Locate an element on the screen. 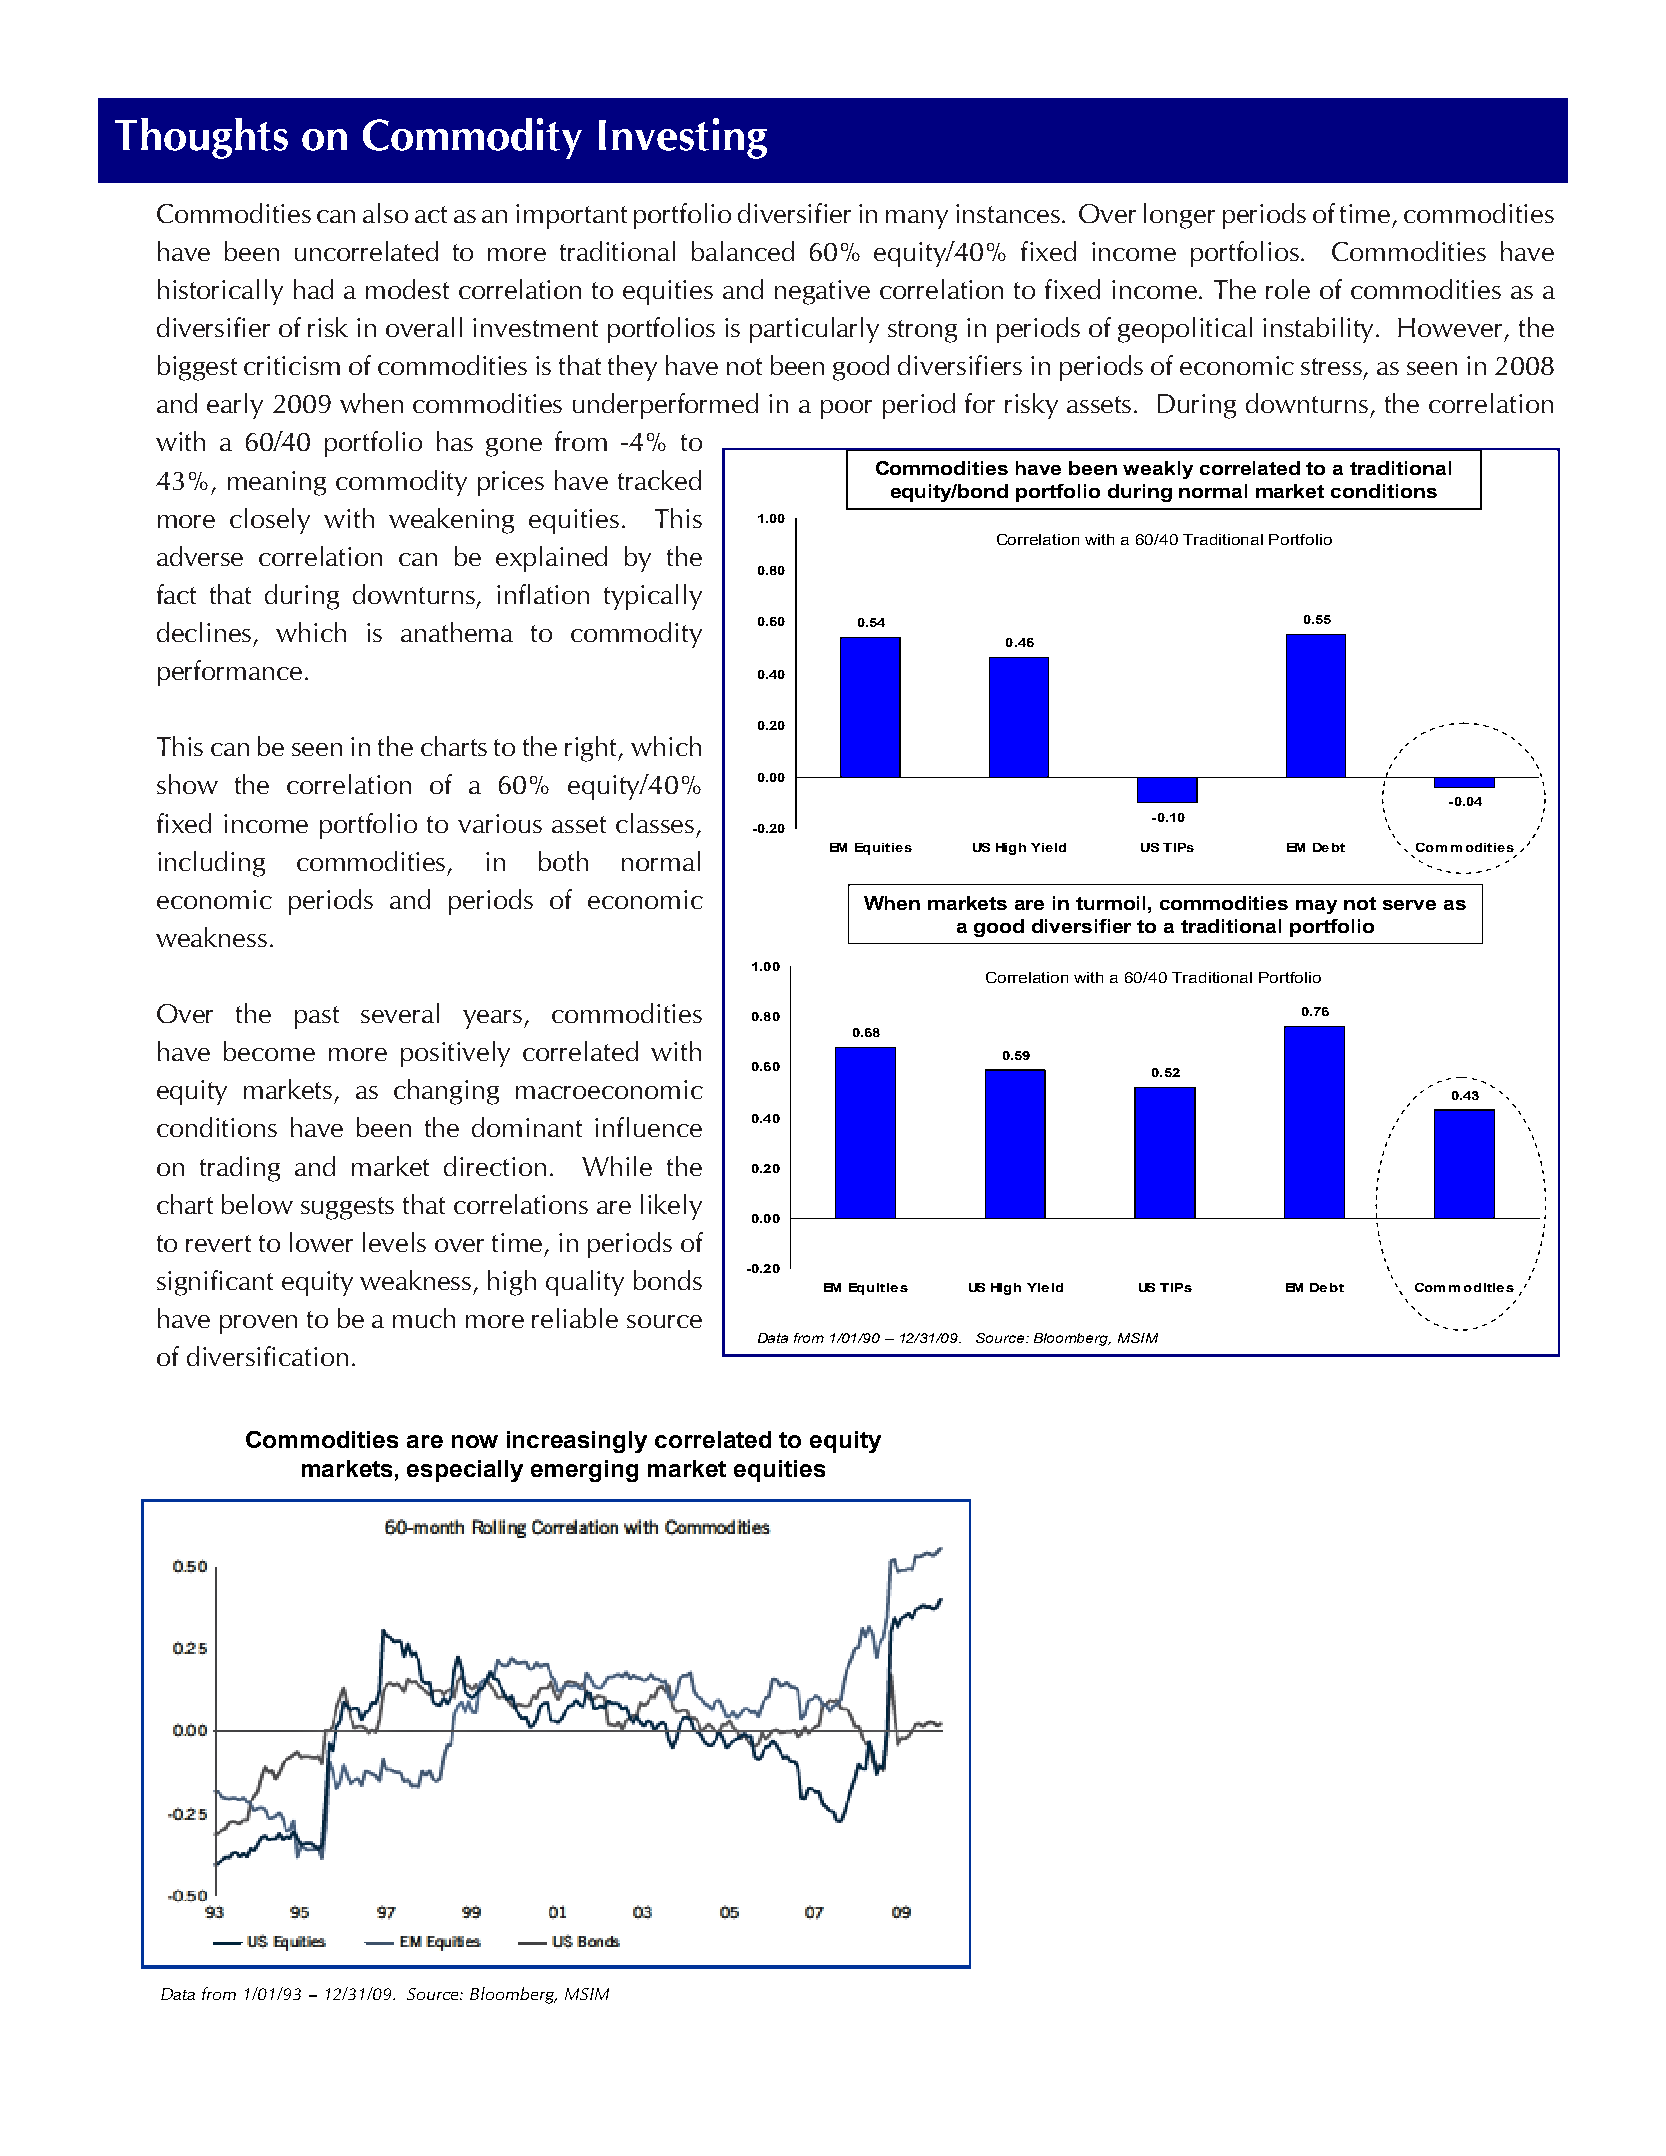 The width and height of the screenshot is (1666, 2156). declines is located at coordinates (204, 632).
